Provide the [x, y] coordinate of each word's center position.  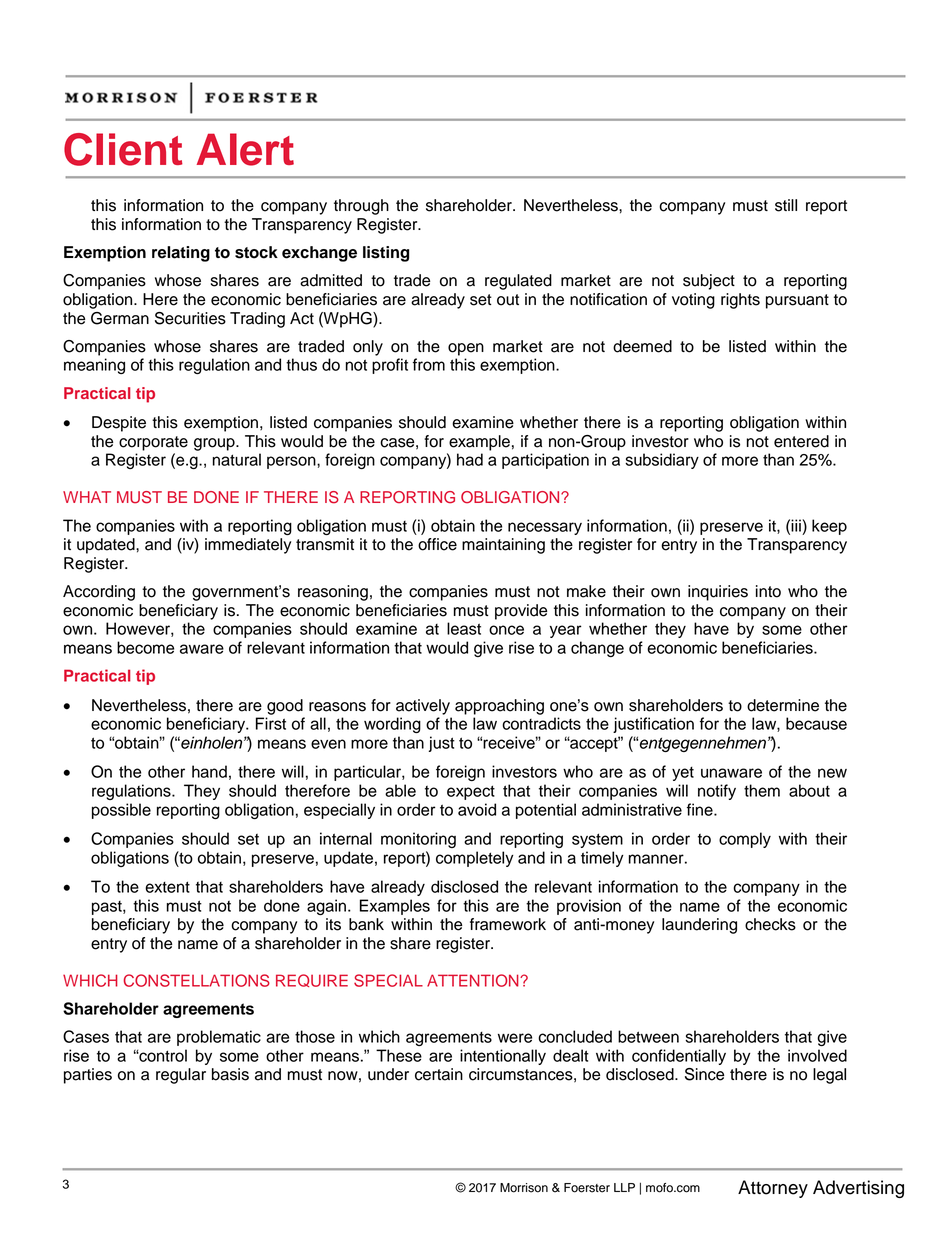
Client [123, 149]
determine [783, 705]
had [470, 459]
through [361, 207]
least [464, 628]
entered [801, 441]
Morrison [524, 1188]
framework [508, 924]
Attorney [773, 1189]
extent [167, 887]
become [145, 647]
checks [770, 924]
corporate [153, 443]
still [786, 205]
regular [181, 1076]
